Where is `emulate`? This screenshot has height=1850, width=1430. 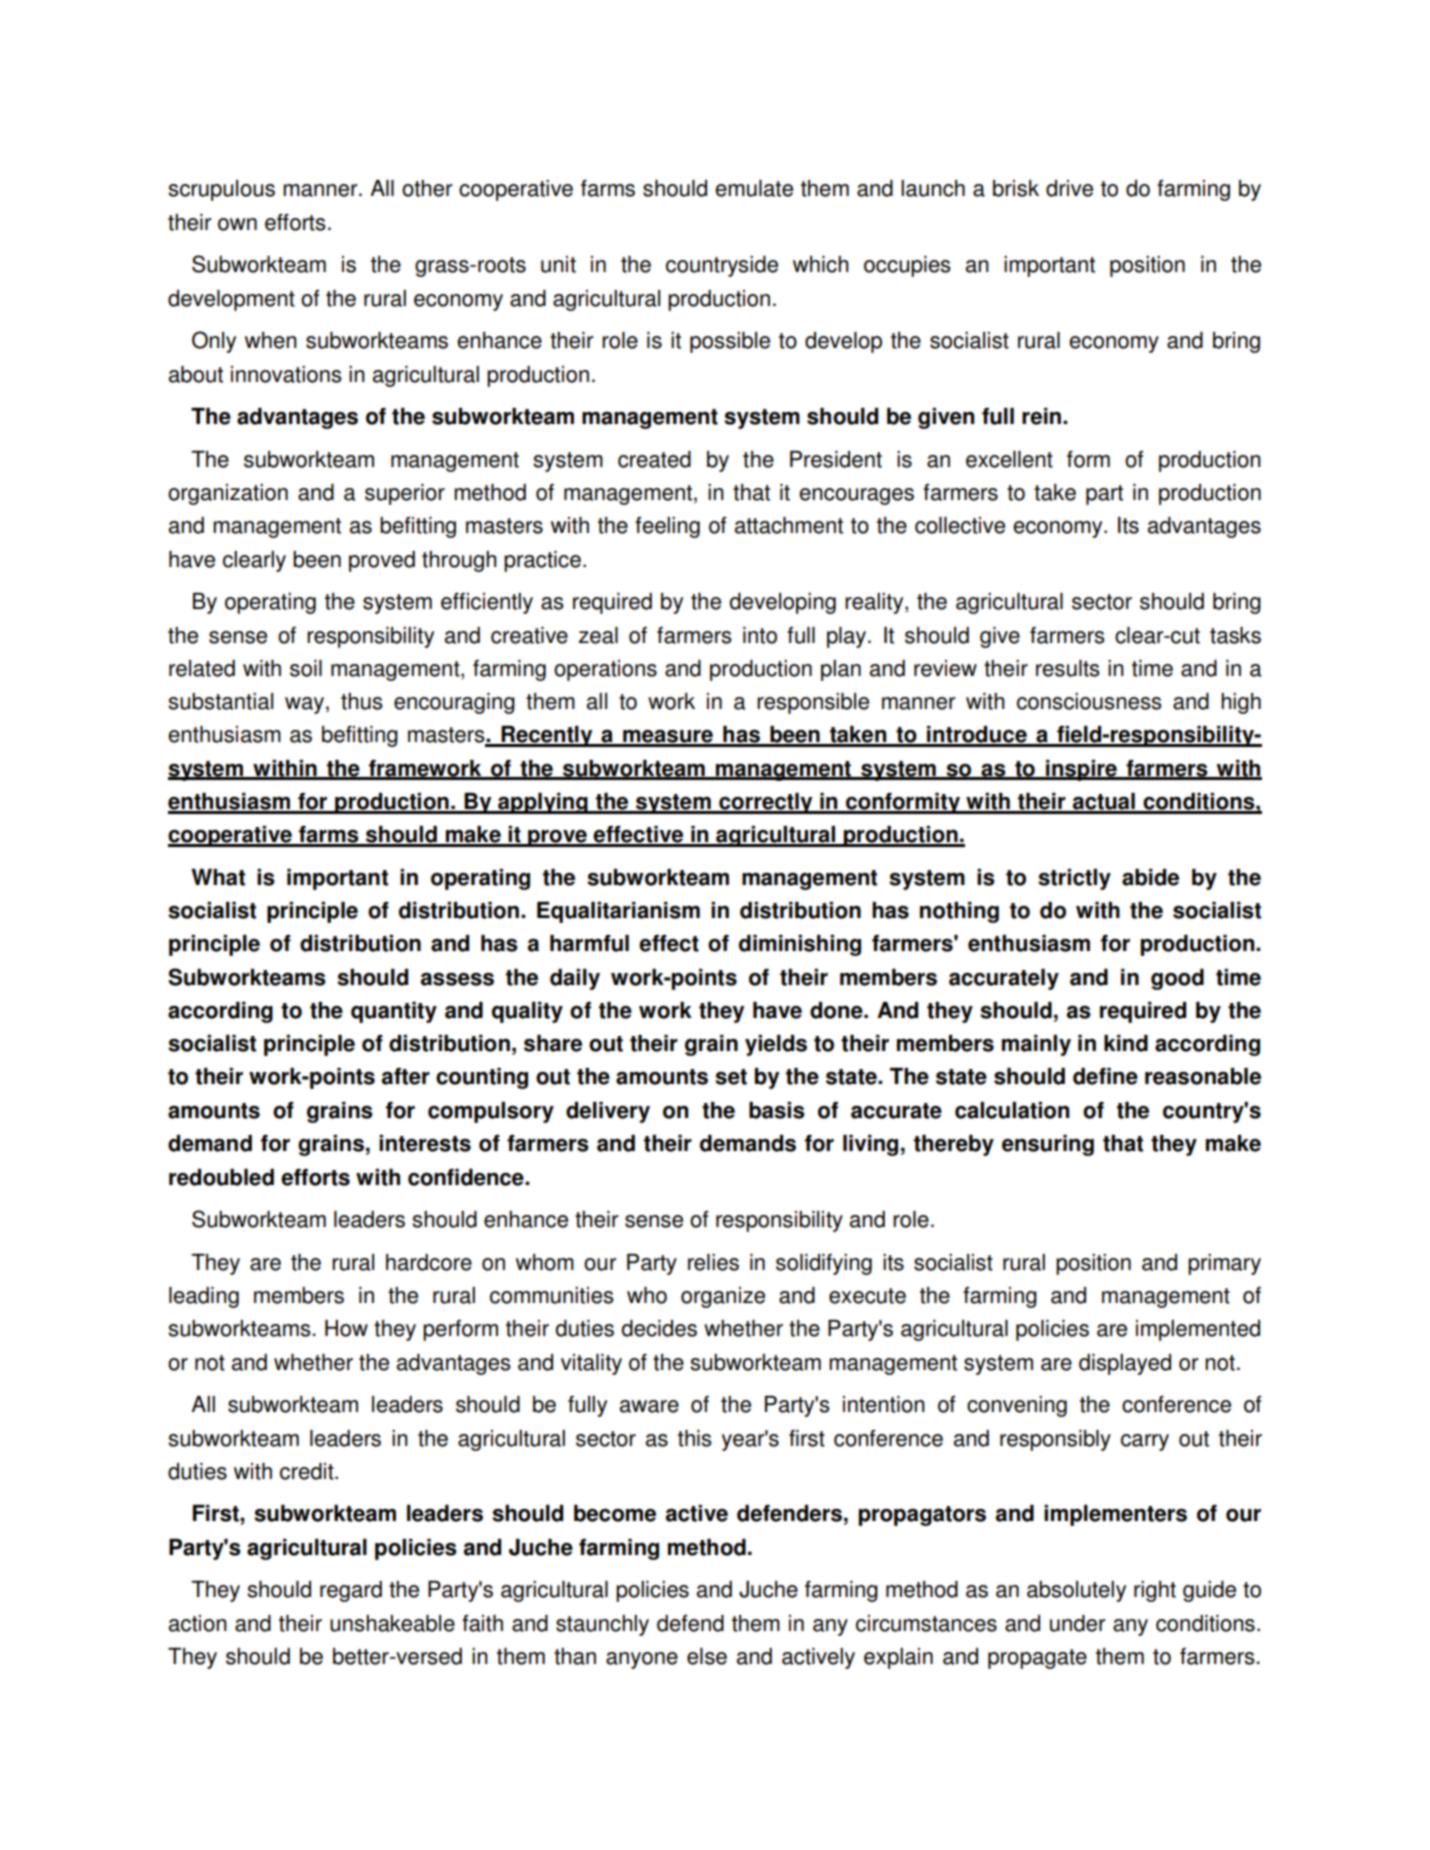 emulate is located at coordinates (754, 188).
